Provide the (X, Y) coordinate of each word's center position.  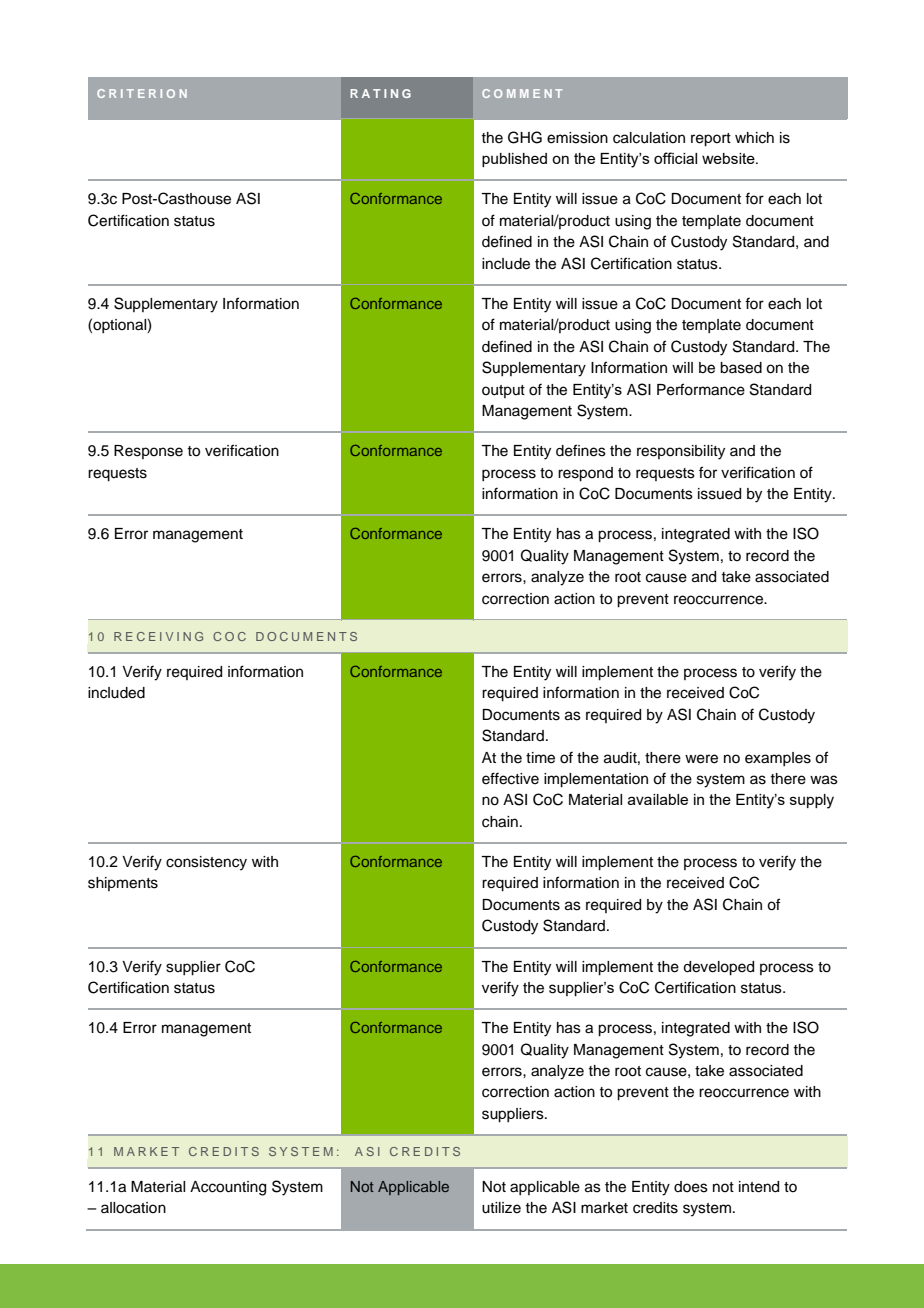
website (729, 158)
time (540, 758)
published (514, 160)
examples (778, 759)
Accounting (228, 1188)
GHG (525, 137)
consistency (206, 863)
